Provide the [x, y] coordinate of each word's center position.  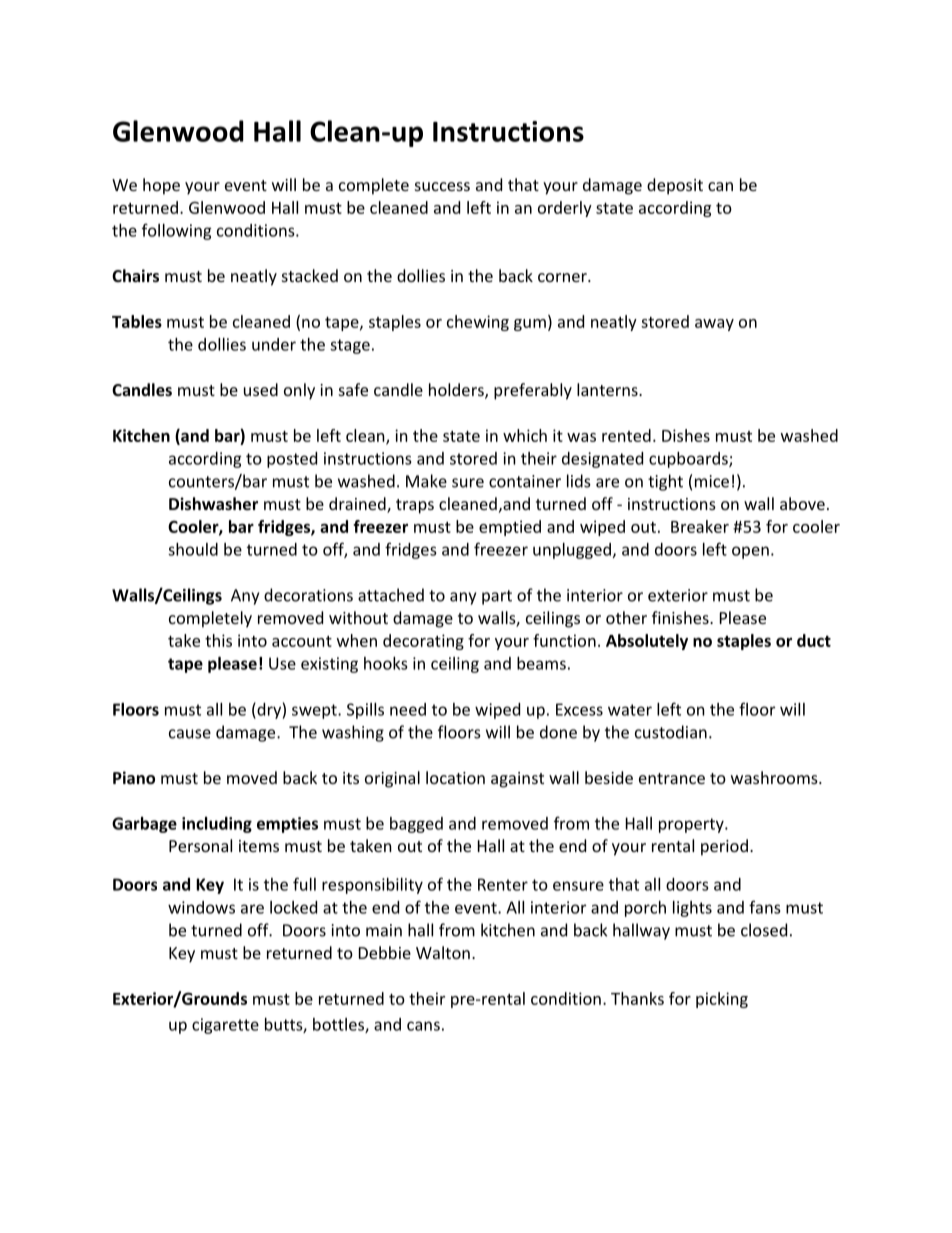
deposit [675, 186]
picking [722, 1000]
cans [423, 1026]
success [442, 186]
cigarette [225, 1026]
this [218, 640]
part [497, 597]
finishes [681, 617]
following [177, 231]
